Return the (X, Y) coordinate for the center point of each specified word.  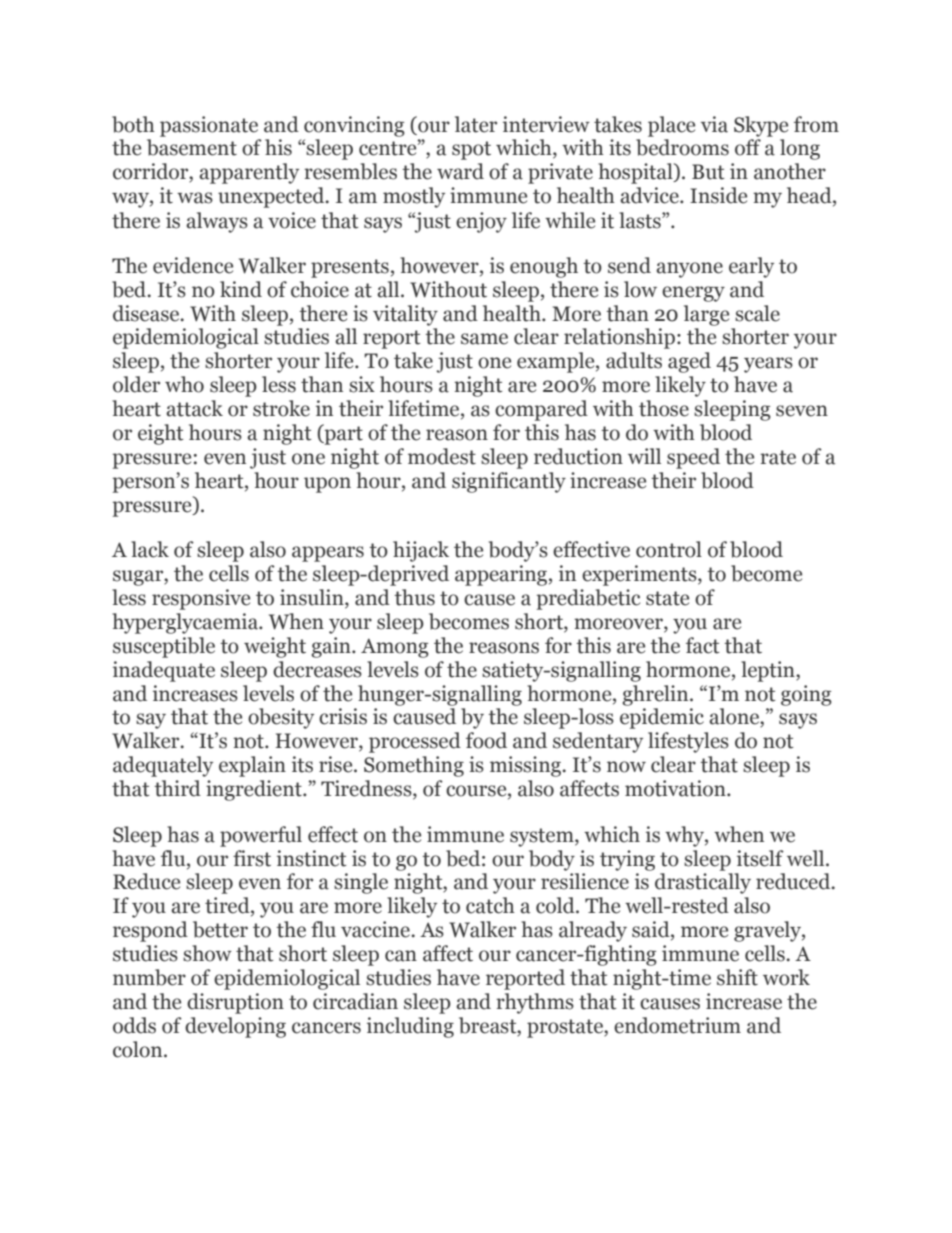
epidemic (662, 718)
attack (194, 408)
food (486, 740)
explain (252, 766)
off (748, 147)
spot (471, 150)
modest (442, 456)
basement (192, 147)
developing (235, 1027)
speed (693, 458)
